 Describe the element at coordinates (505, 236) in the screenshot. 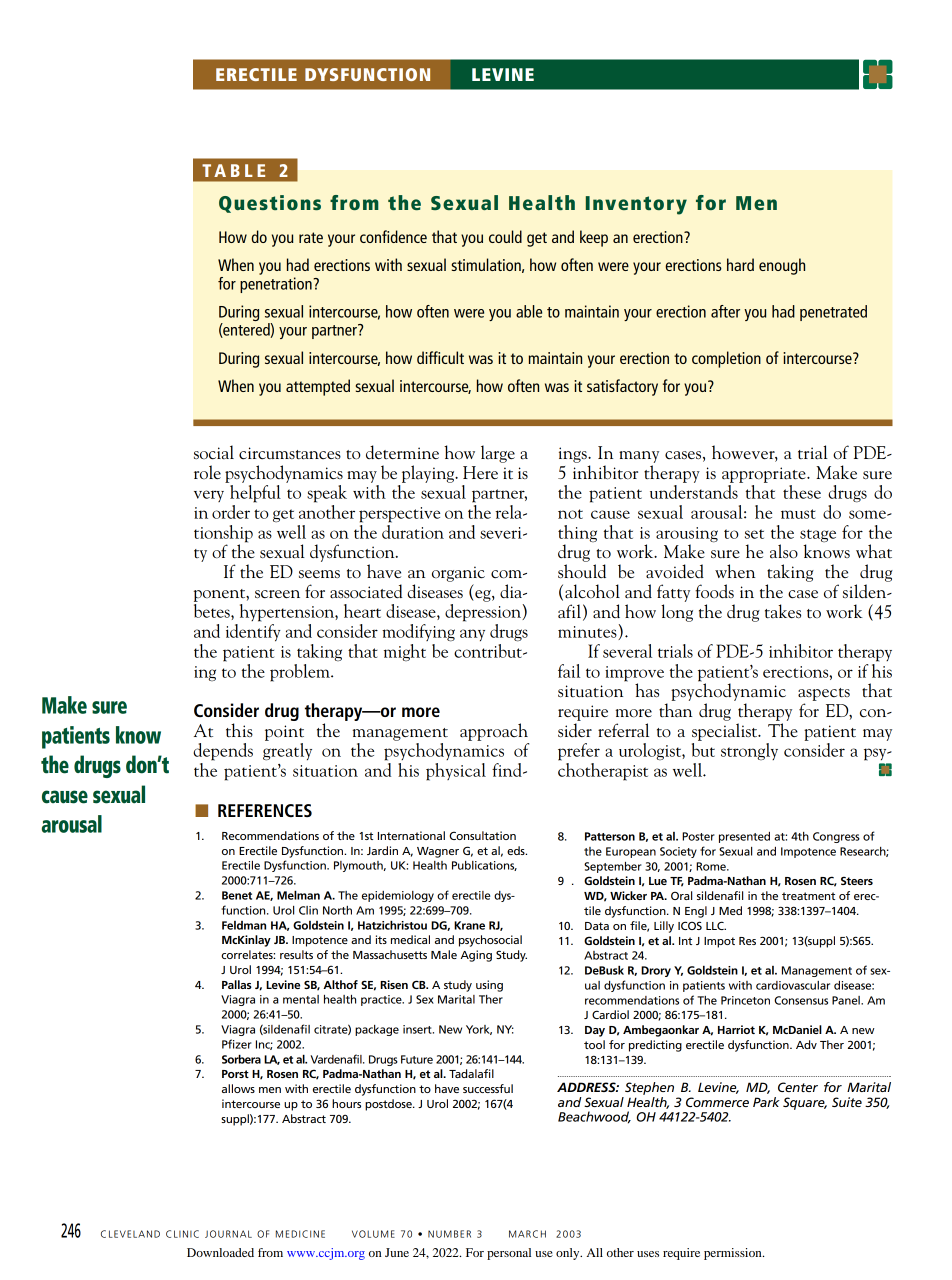

I see `could` at that location.
